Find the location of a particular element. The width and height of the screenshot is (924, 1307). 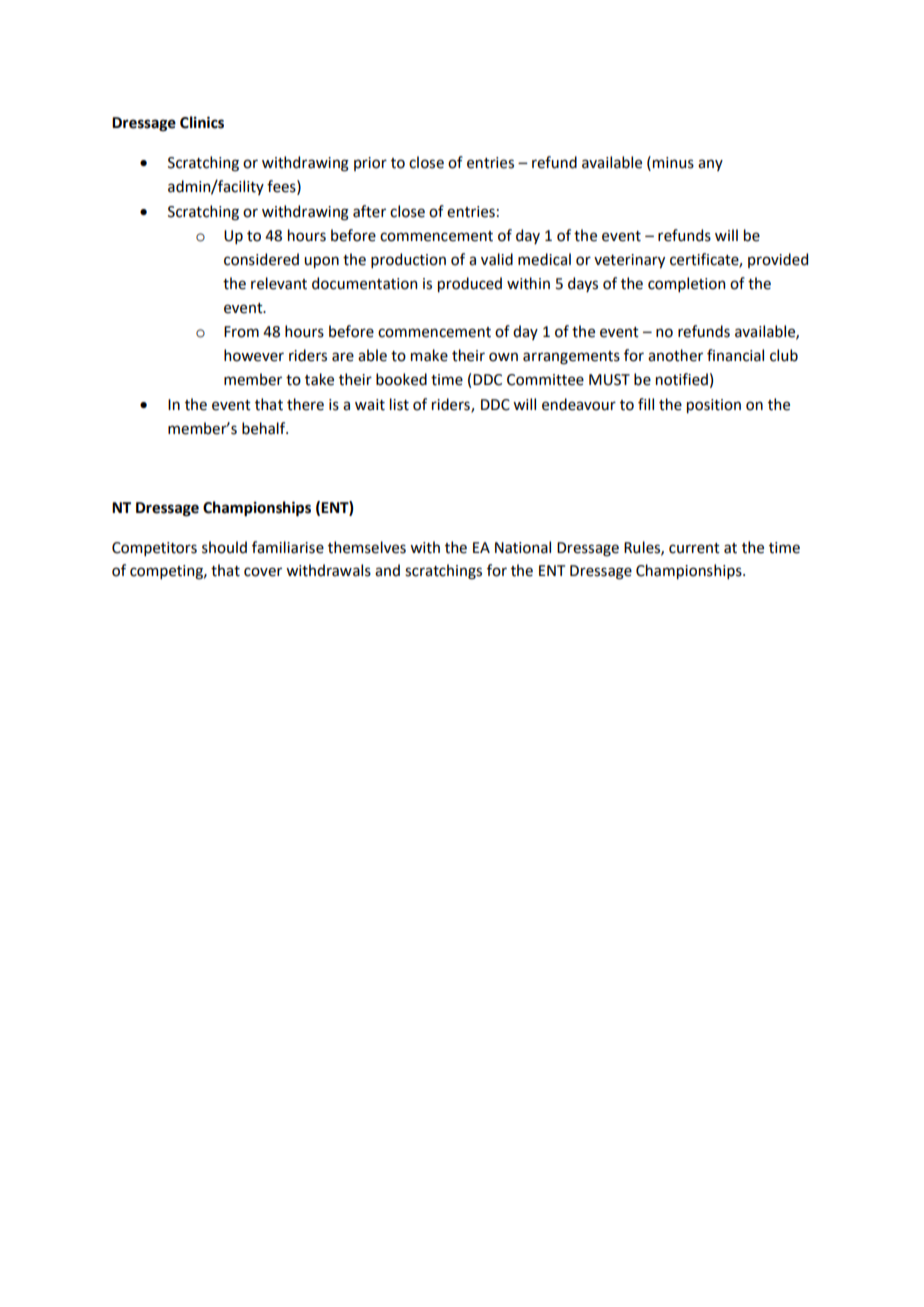

own is located at coordinates (503, 357).
